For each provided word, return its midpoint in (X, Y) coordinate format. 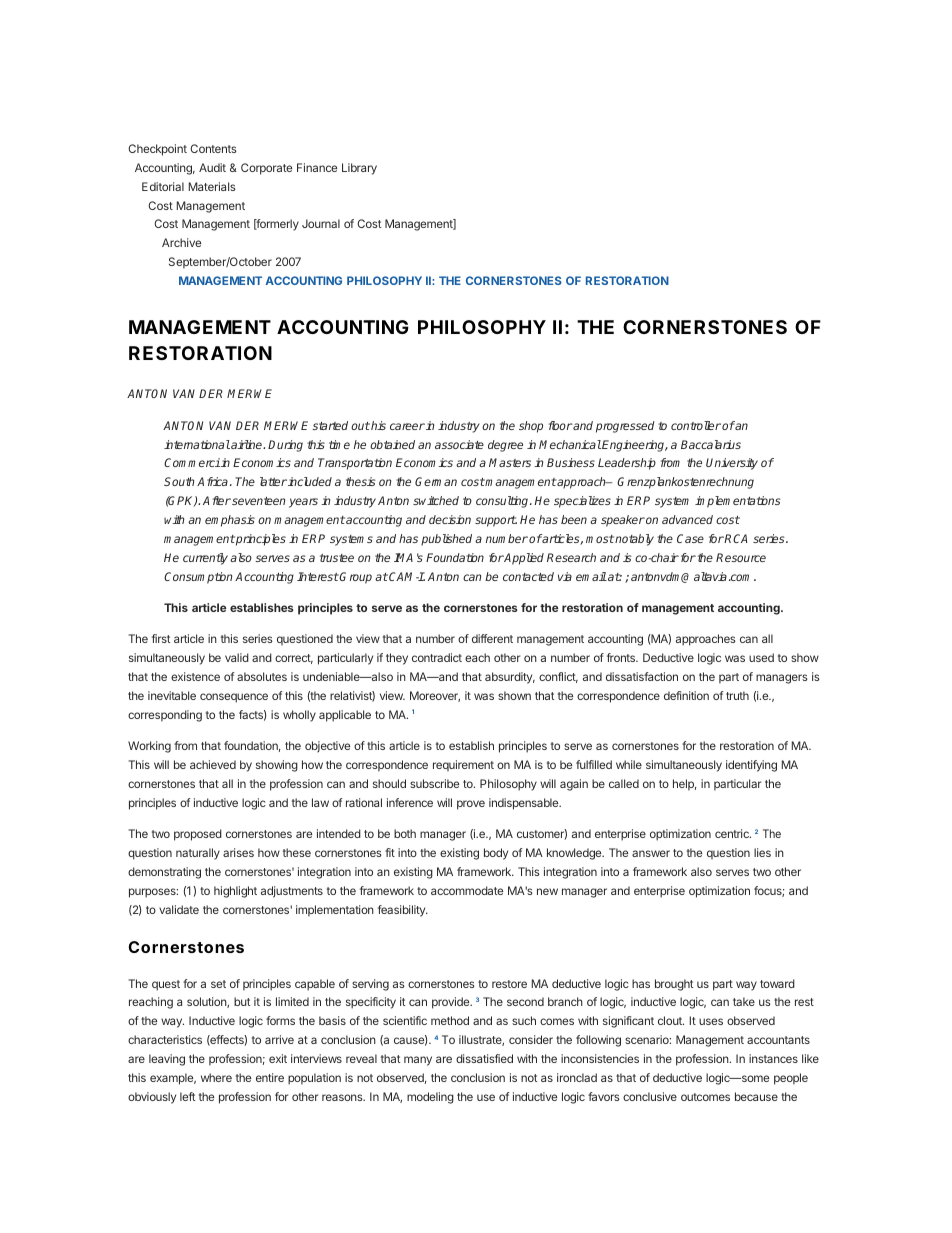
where (216, 1077)
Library (359, 169)
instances (773, 1058)
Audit (212, 167)
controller (696, 425)
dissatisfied (484, 1058)
